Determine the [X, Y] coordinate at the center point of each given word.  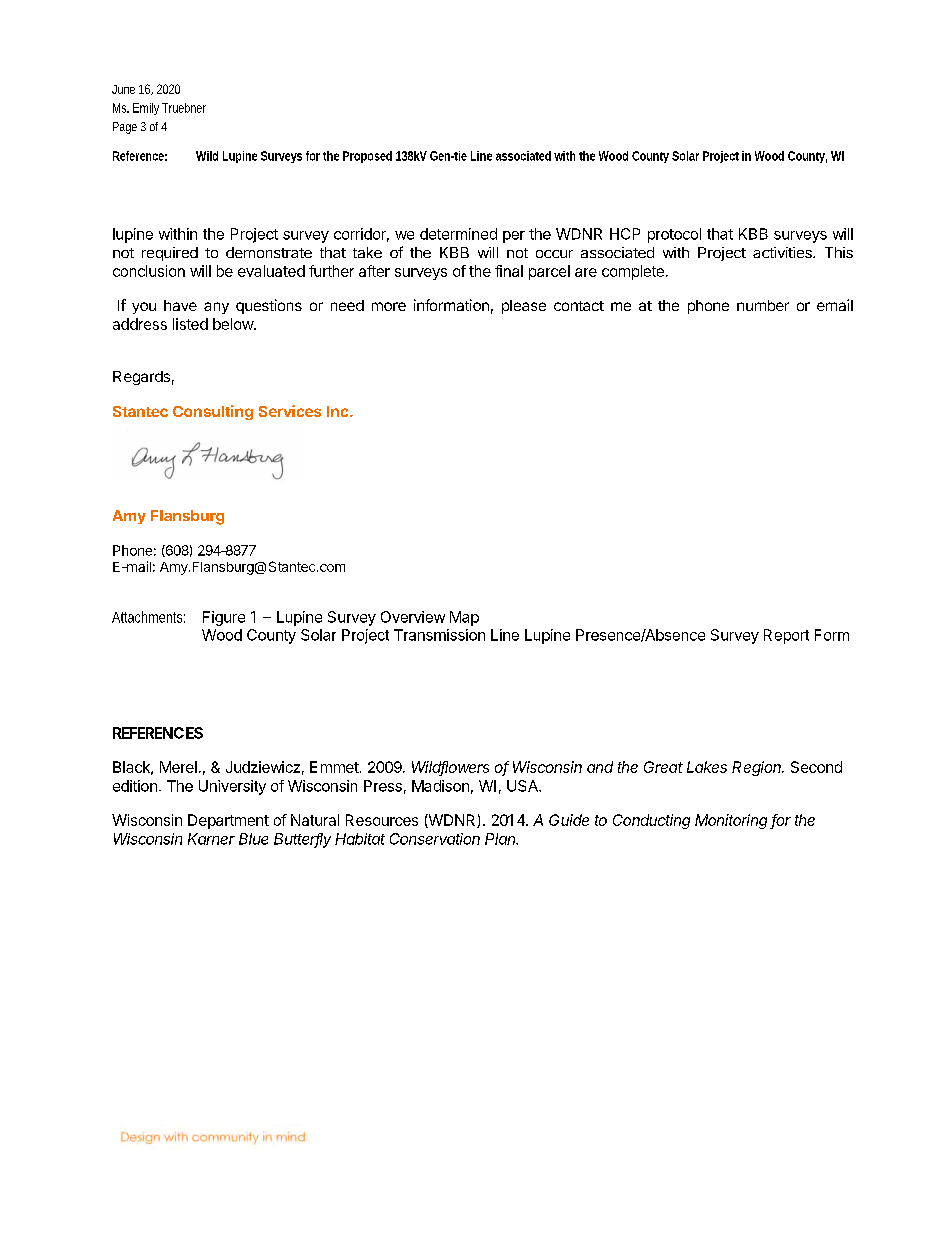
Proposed [367, 157]
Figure [224, 618]
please [524, 307]
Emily [146, 109]
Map [464, 618]
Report [786, 636]
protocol [674, 235]
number [763, 305]
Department [228, 821]
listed [190, 324]
